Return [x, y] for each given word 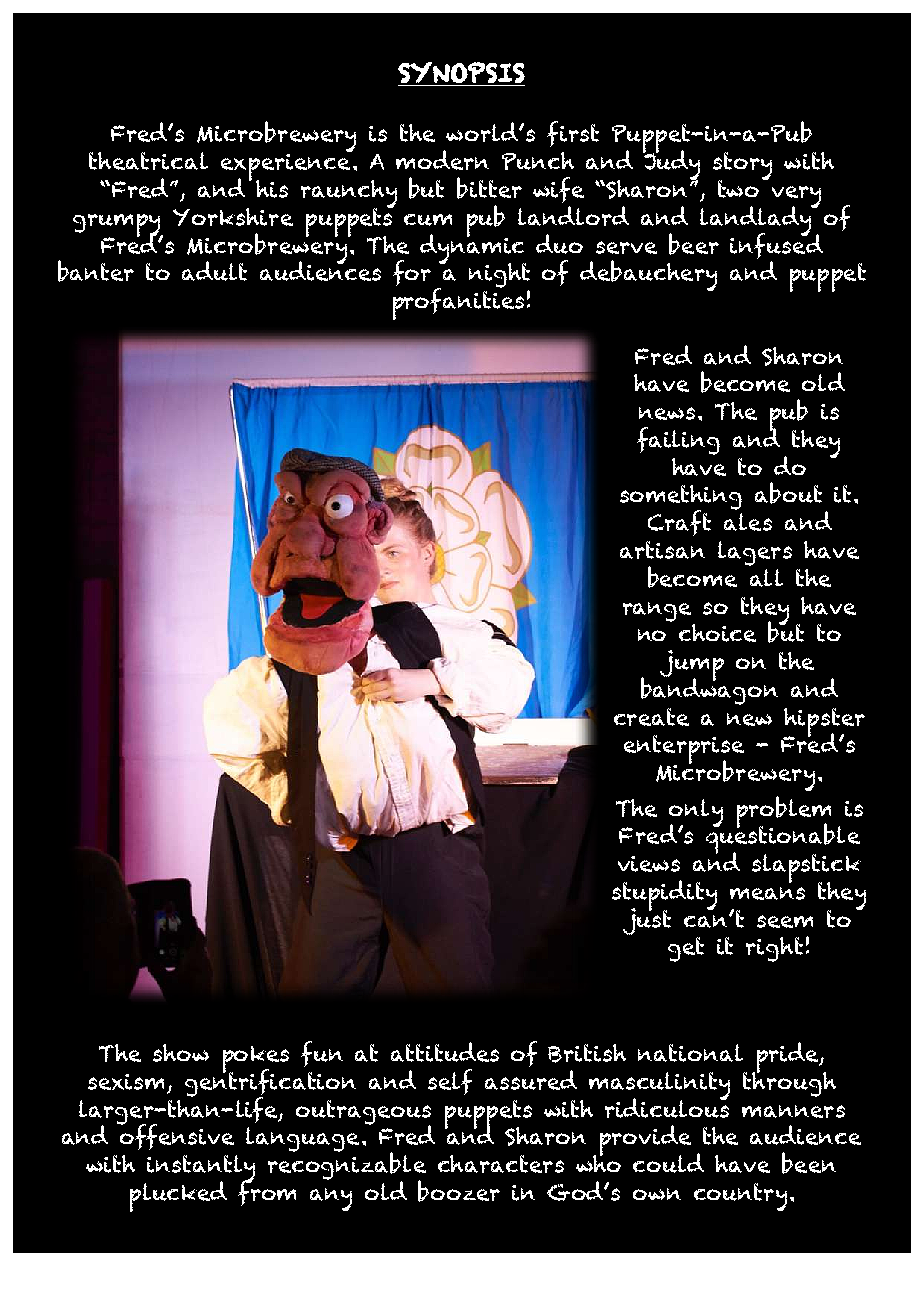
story [742, 168]
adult [214, 271]
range [657, 612]
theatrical [148, 161]
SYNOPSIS [461, 72]
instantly [200, 1170]
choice [717, 633]
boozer [459, 1191]
